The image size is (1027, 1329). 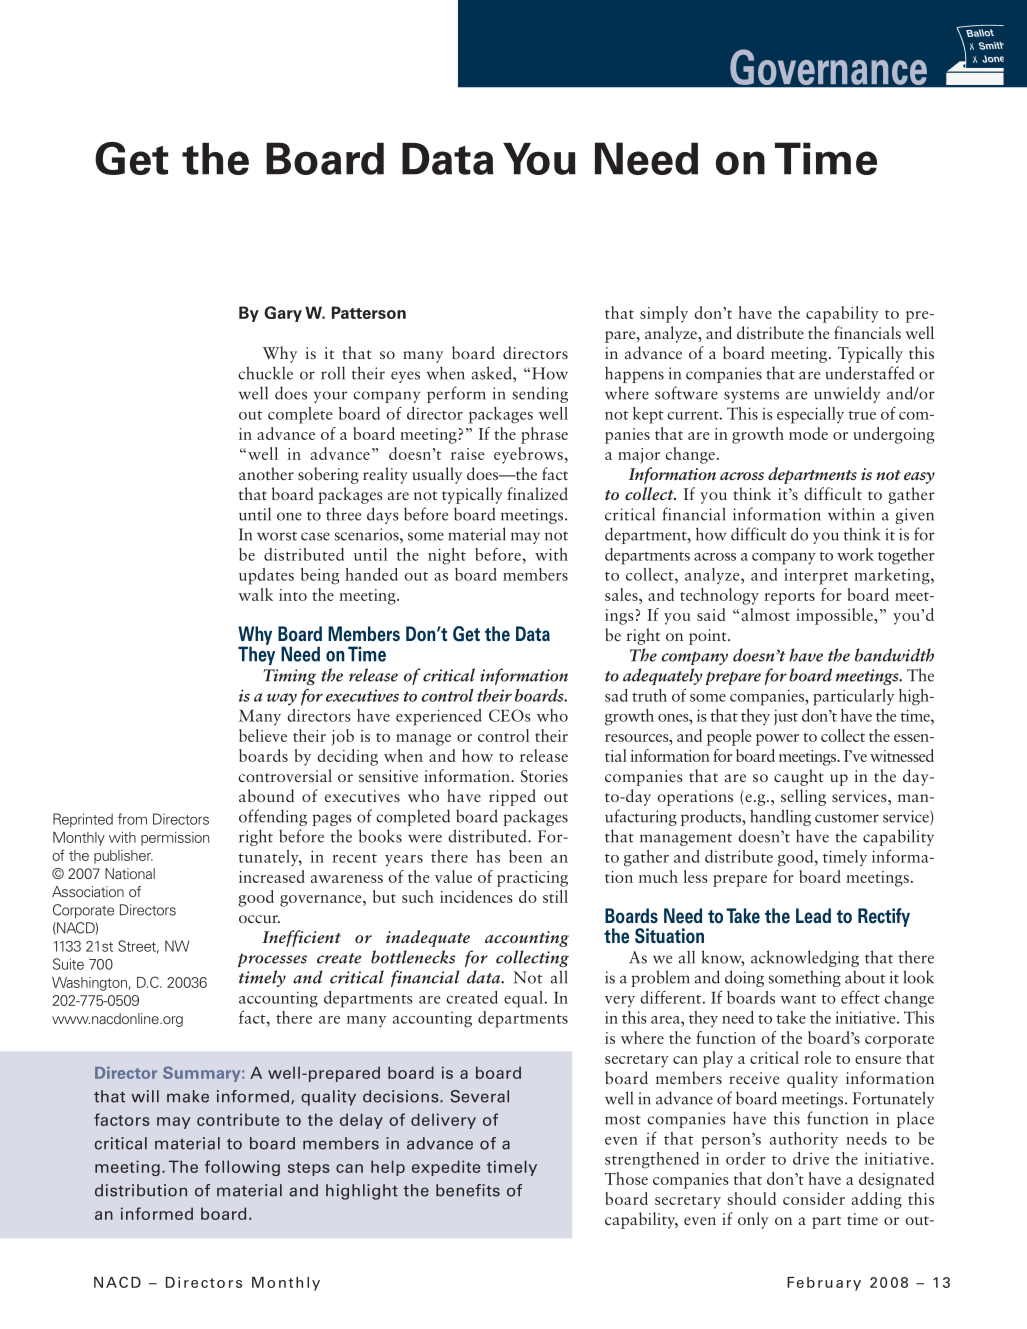 What do you see at coordinates (799, 777) in the document?
I see `caught` at bounding box center [799, 777].
